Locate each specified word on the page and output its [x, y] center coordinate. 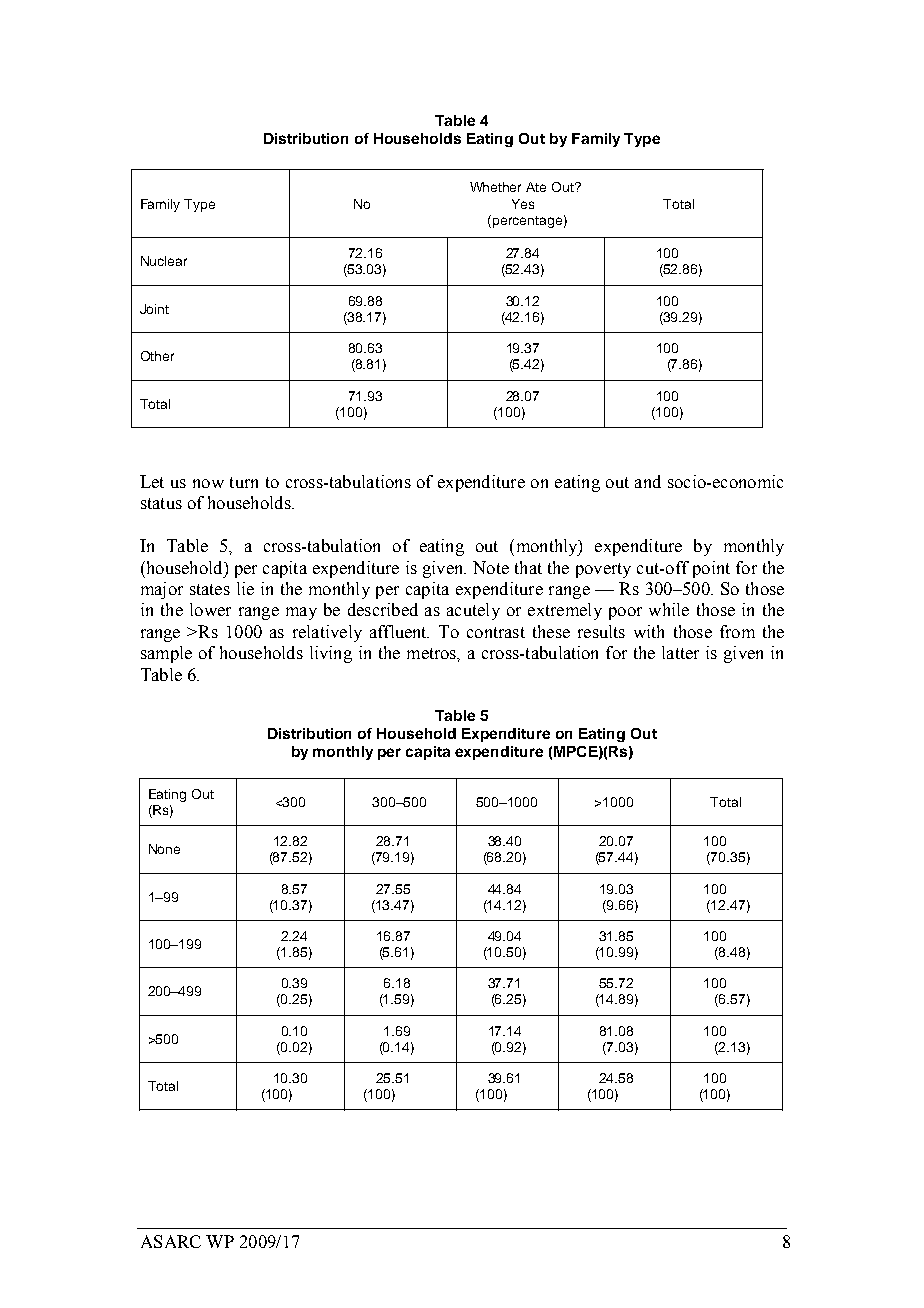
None [164, 849]
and [648, 481]
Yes [523, 204]
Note [491, 567]
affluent [399, 631]
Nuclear [164, 261]
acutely [473, 611]
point [711, 569]
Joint [154, 309]
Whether [495, 187]
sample [166, 654]
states [210, 589]
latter [680, 652]
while [669, 609]
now [208, 483]
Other [157, 356]
